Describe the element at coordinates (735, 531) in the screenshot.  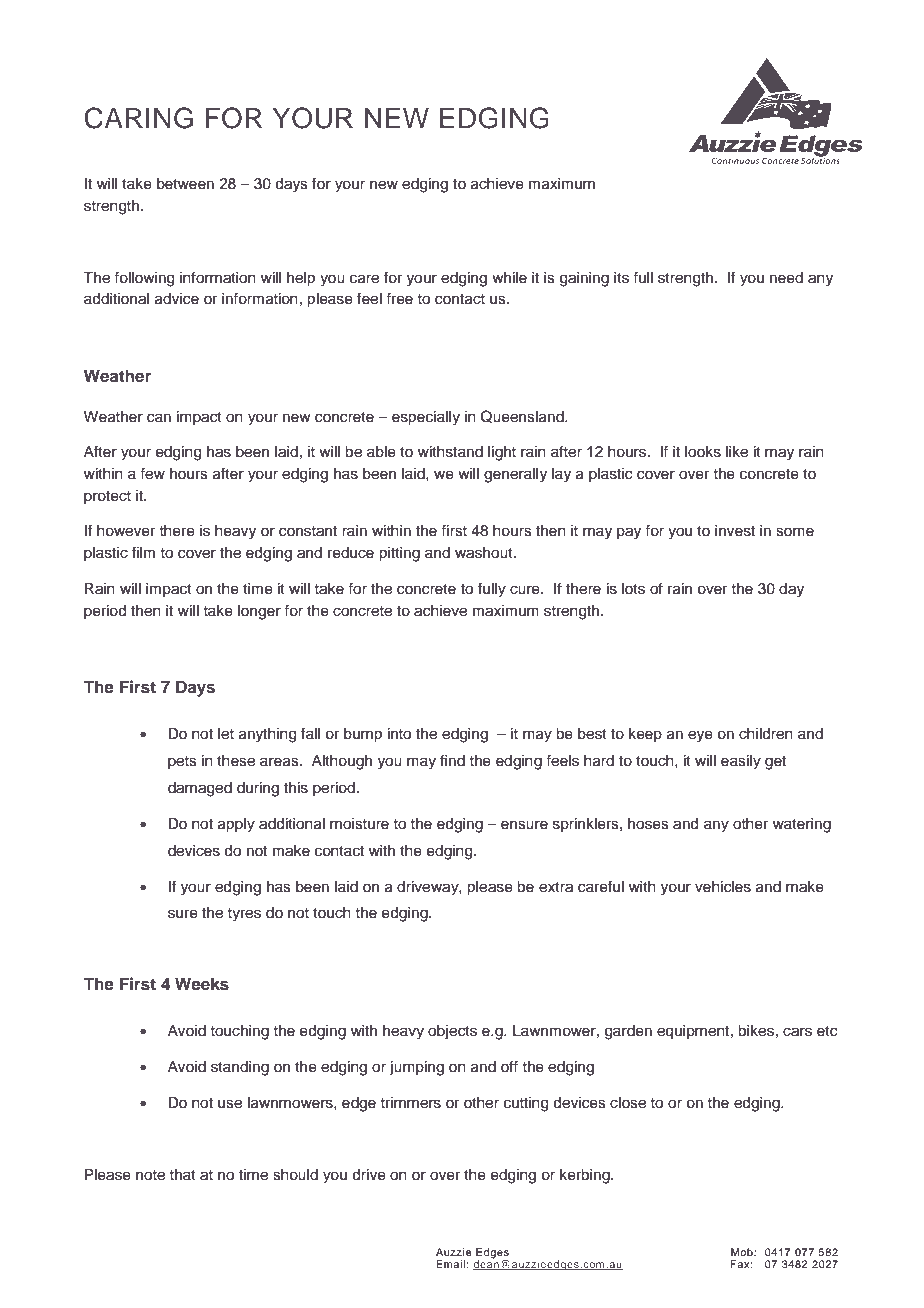
I see `invest` at that location.
